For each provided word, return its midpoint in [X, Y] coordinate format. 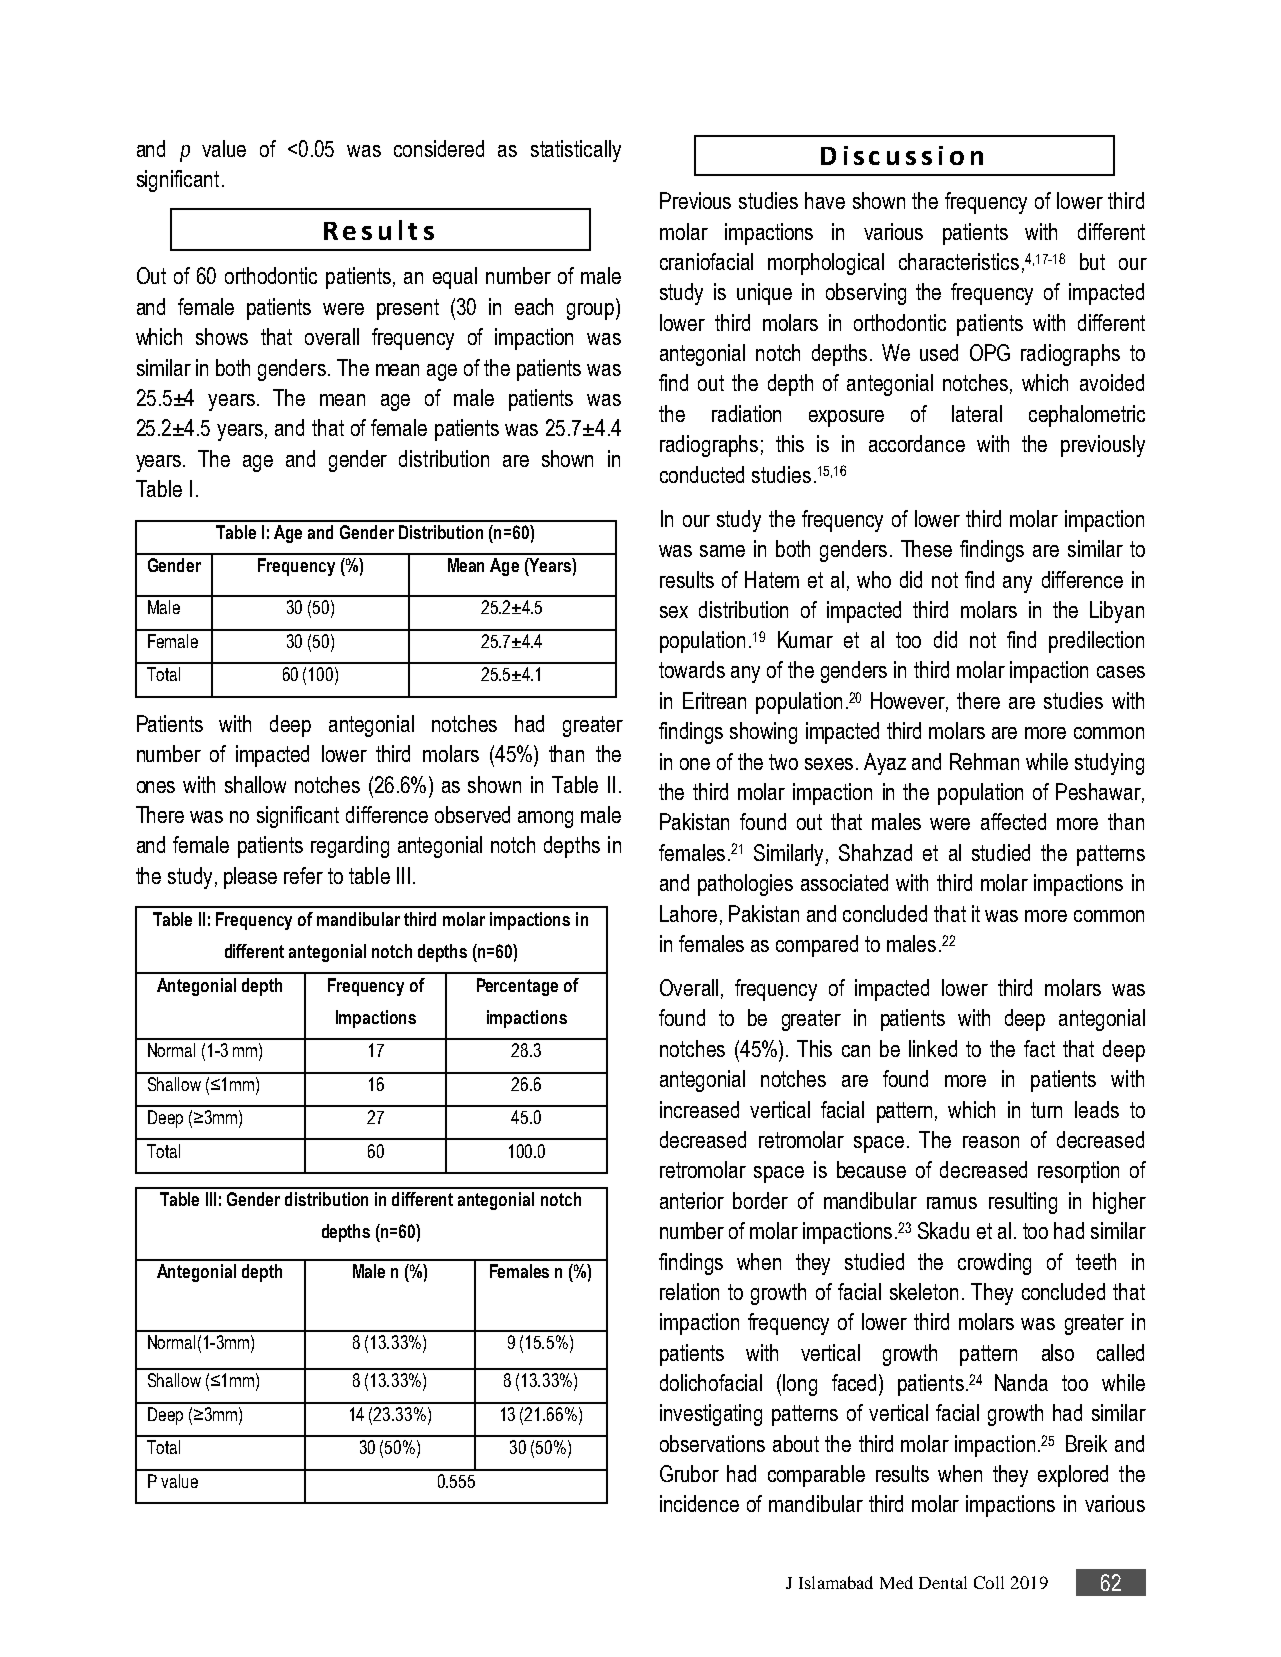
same [722, 551]
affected [1013, 821]
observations [712, 1443]
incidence [699, 1503]
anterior [692, 1200]
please [250, 878]
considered [439, 148]
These [926, 548]
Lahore [688, 913]
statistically [576, 151]
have [825, 200]
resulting [1023, 1203]
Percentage [517, 987]
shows [222, 336]
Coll [989, 1582]
